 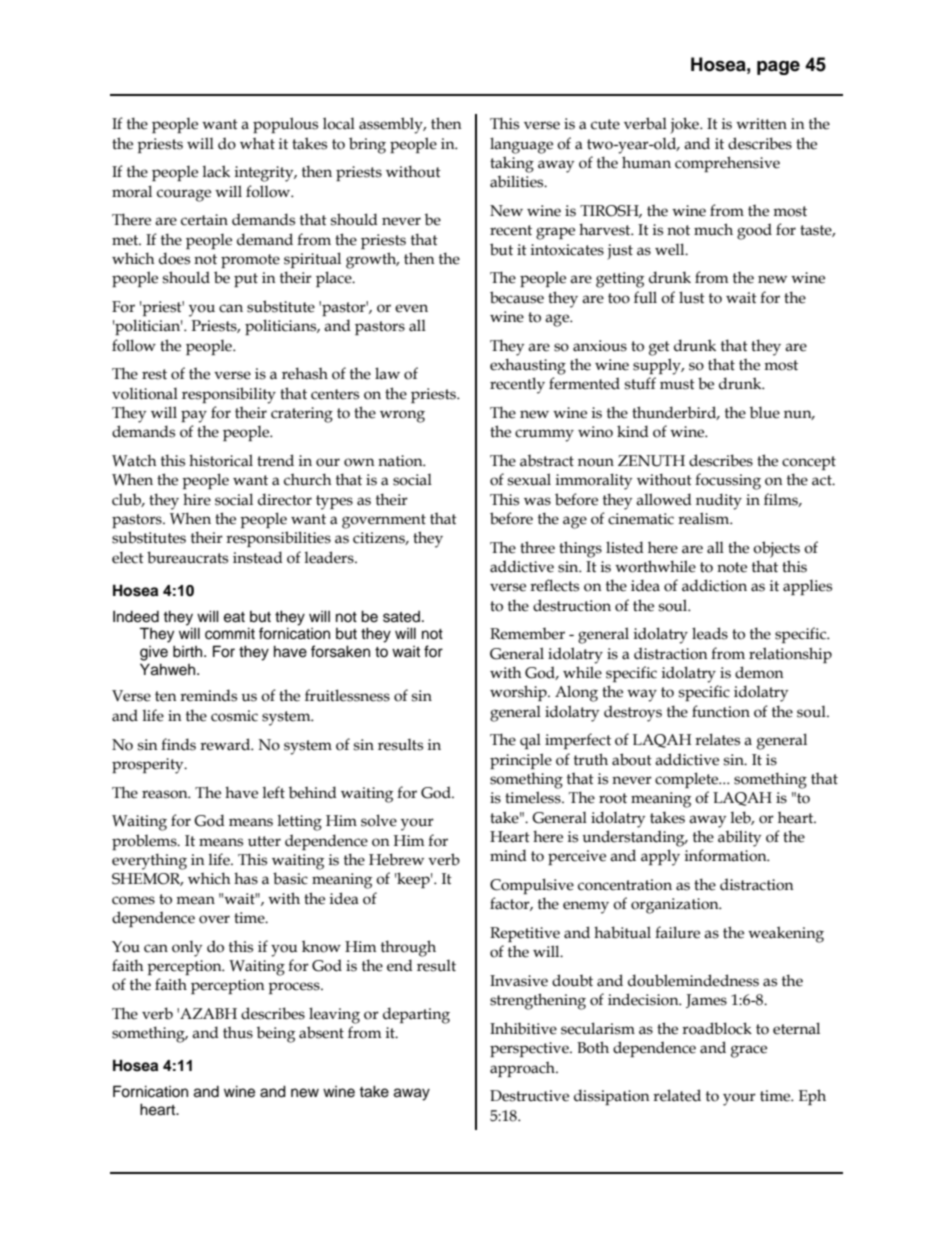 What do you see at coordinates (154, 374) in the screenshot?
I see `rest` at bounding box center [154, 374].
